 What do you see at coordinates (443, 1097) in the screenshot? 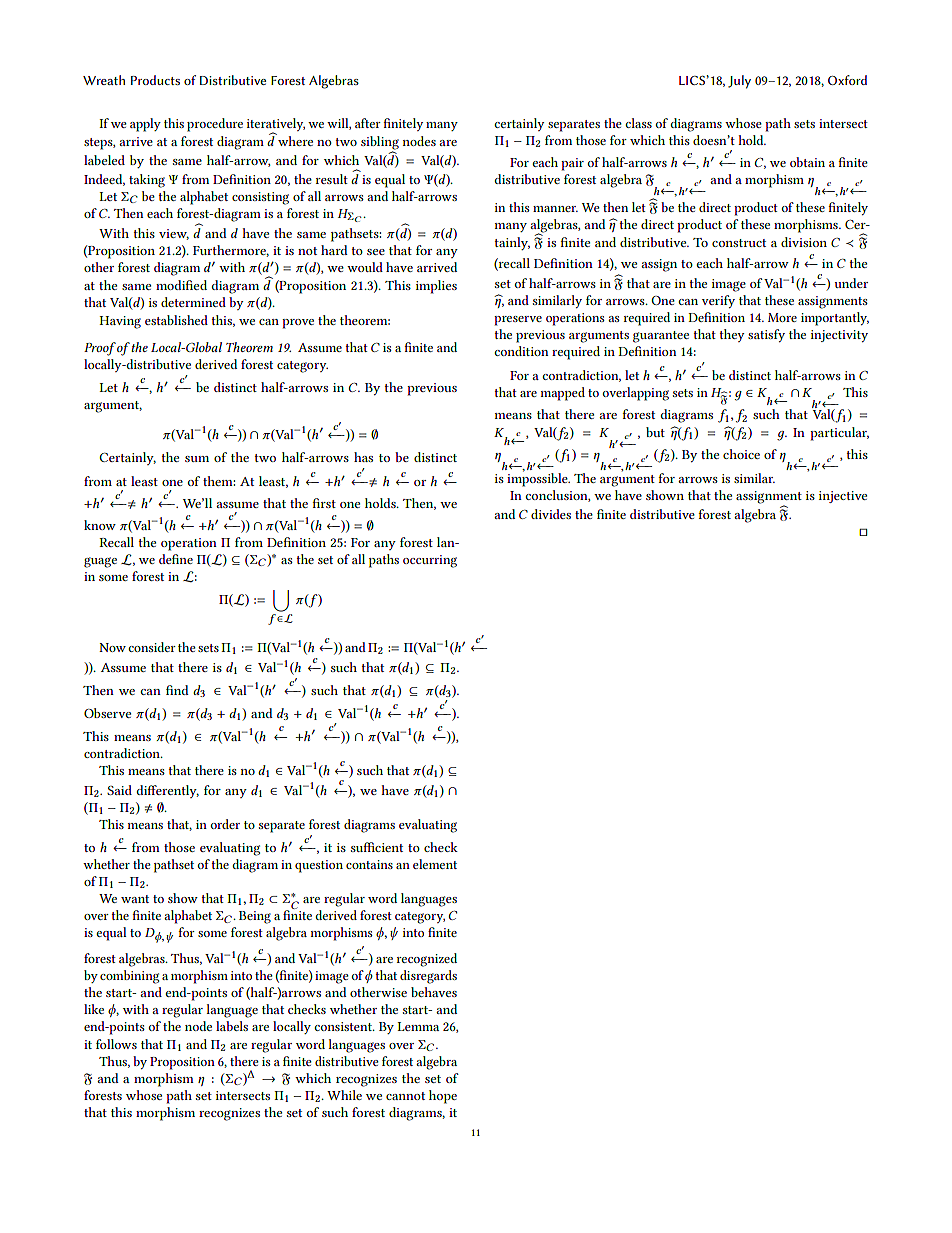
I see `hope` at bounding box center [443, 1097].
